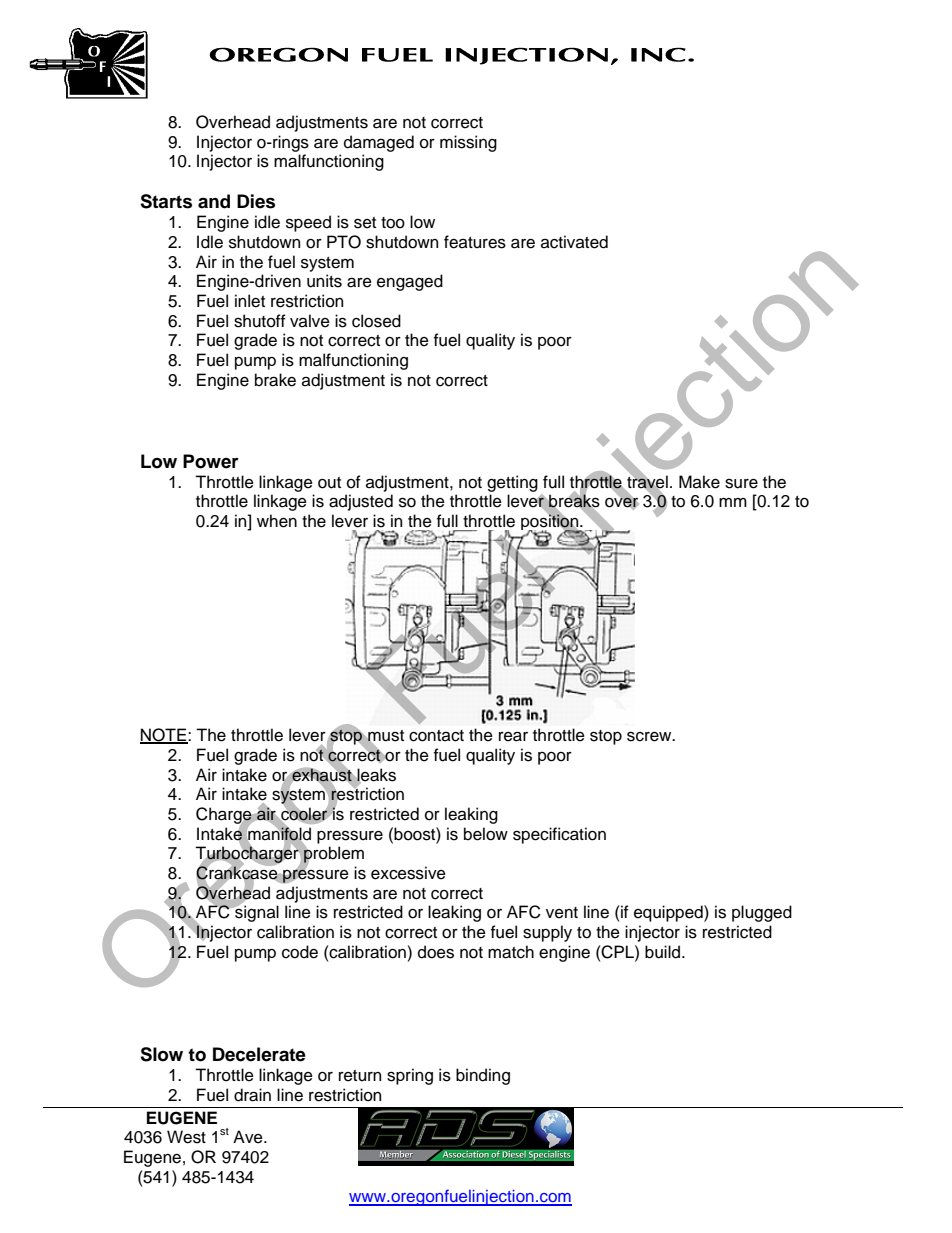  What do you see at coordinates (513, 736) in the page?
I see `rear` at bounding box center [513, 736].
